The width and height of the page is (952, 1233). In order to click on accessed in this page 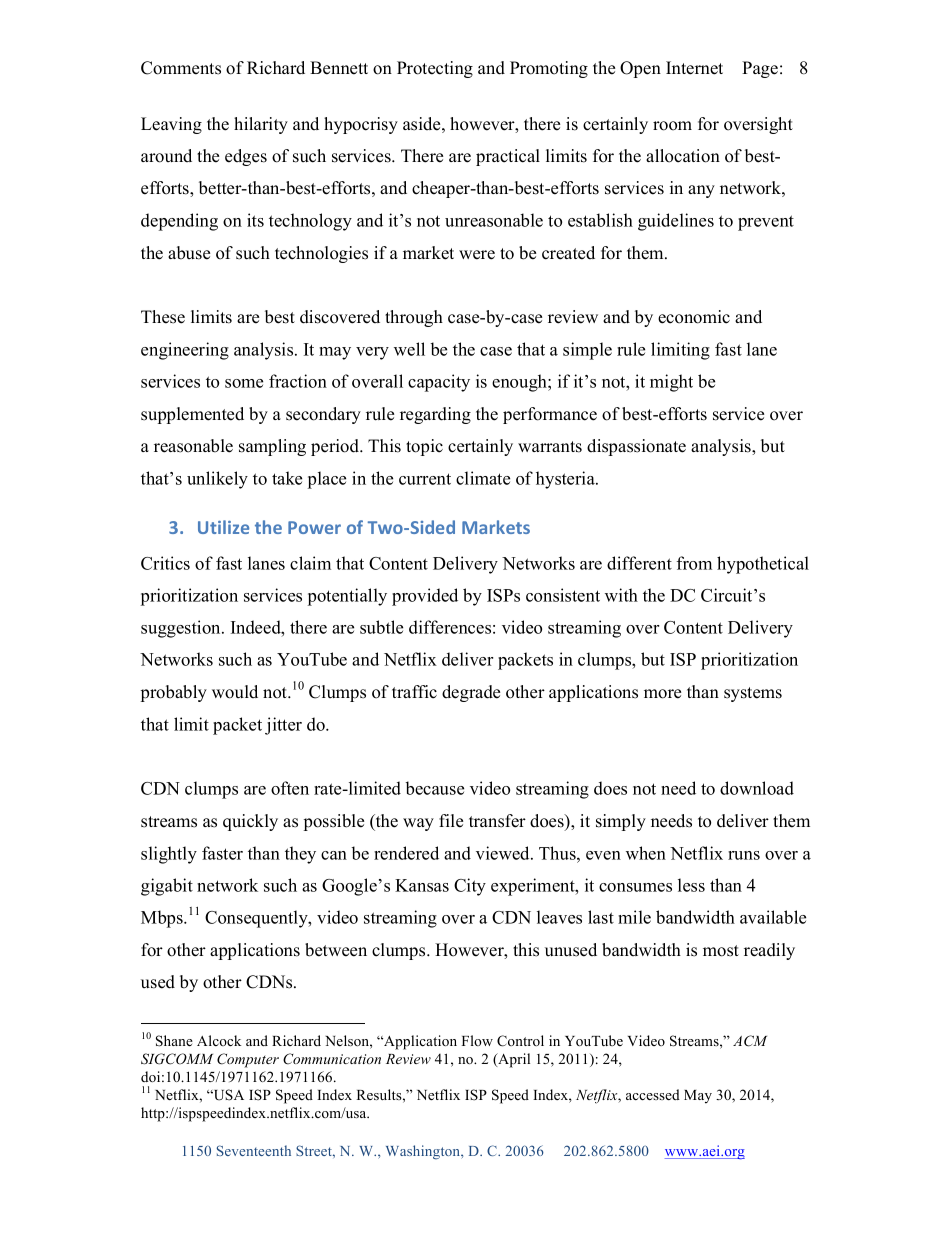, I will do `click(653, 1094)`.
